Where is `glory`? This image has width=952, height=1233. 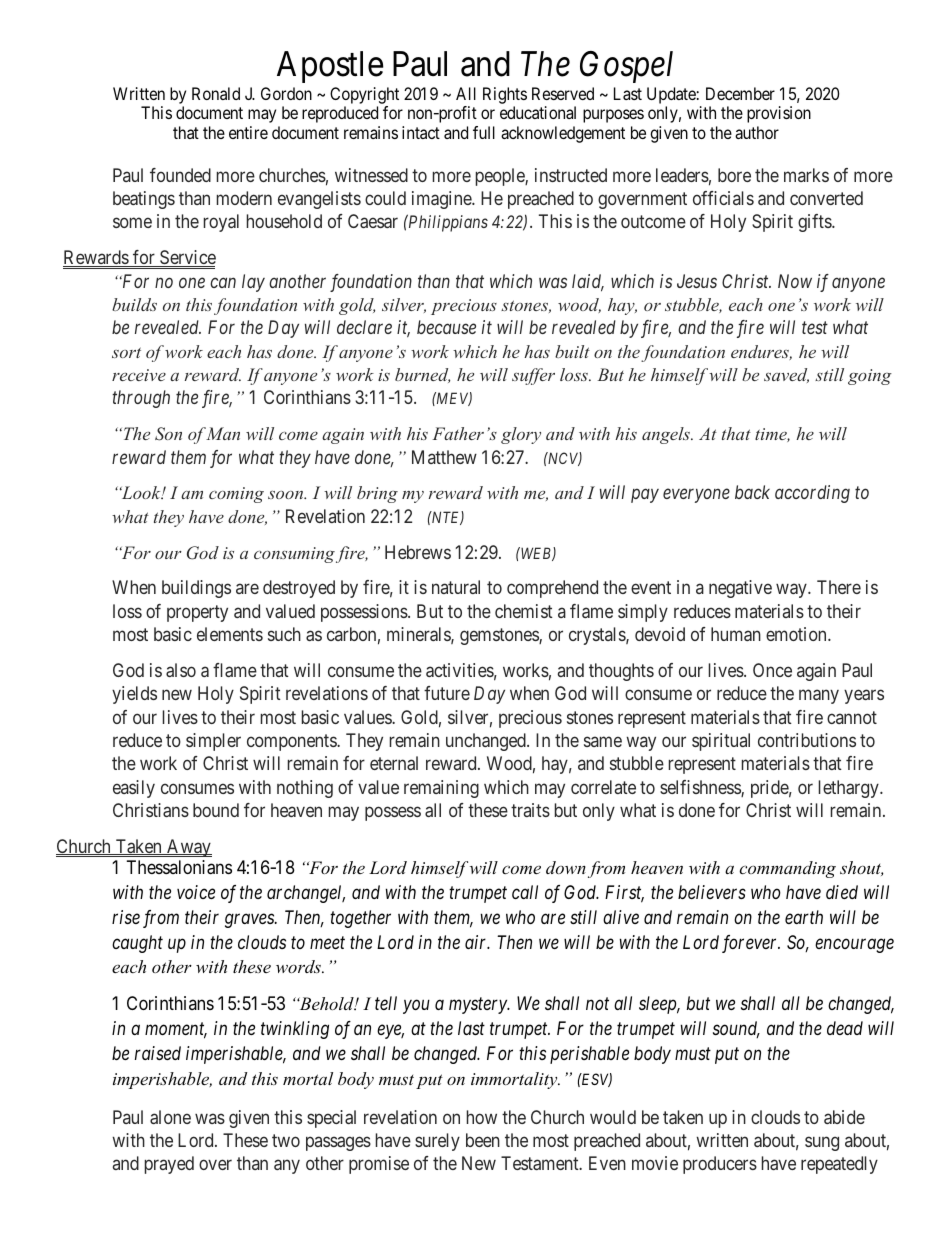 glory is located at coordinates (521, 435).
